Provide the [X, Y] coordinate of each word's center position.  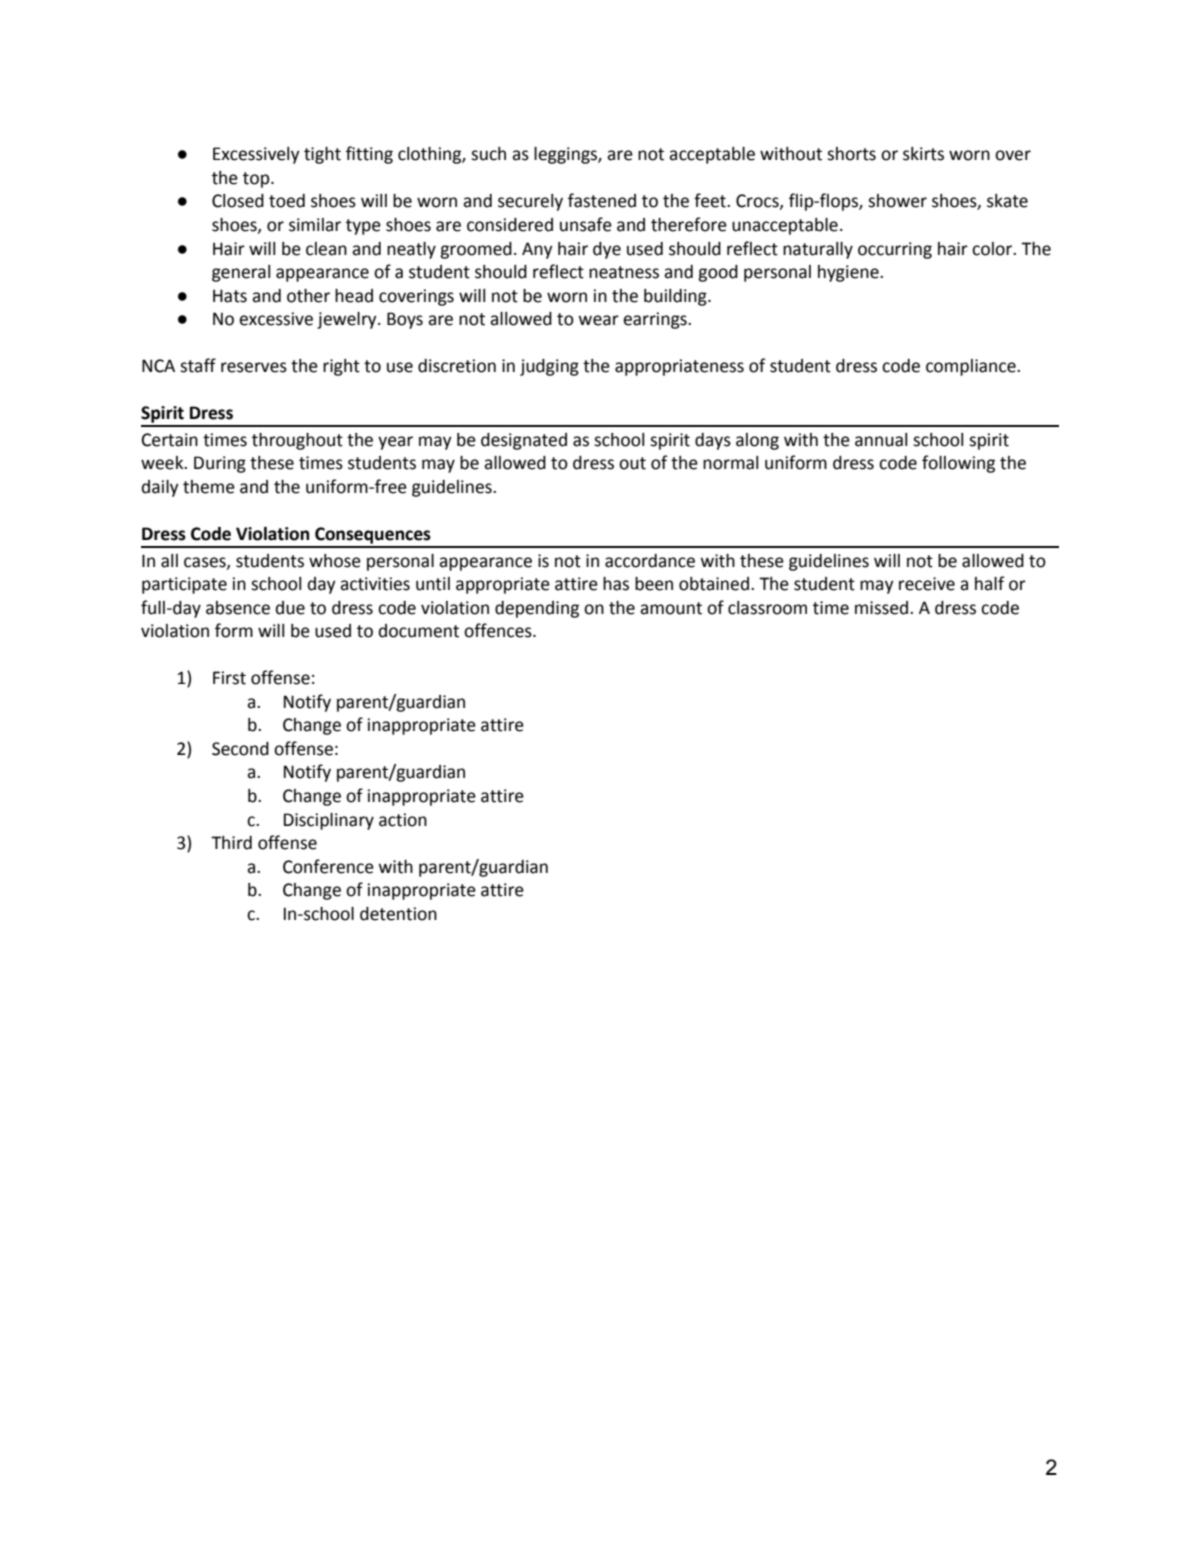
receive [927, 584]
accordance [650, 561]
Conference [328, 866]
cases [206, 563]
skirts [923, 154]
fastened [602, 200]
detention [398, 914]
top [257, 180]
